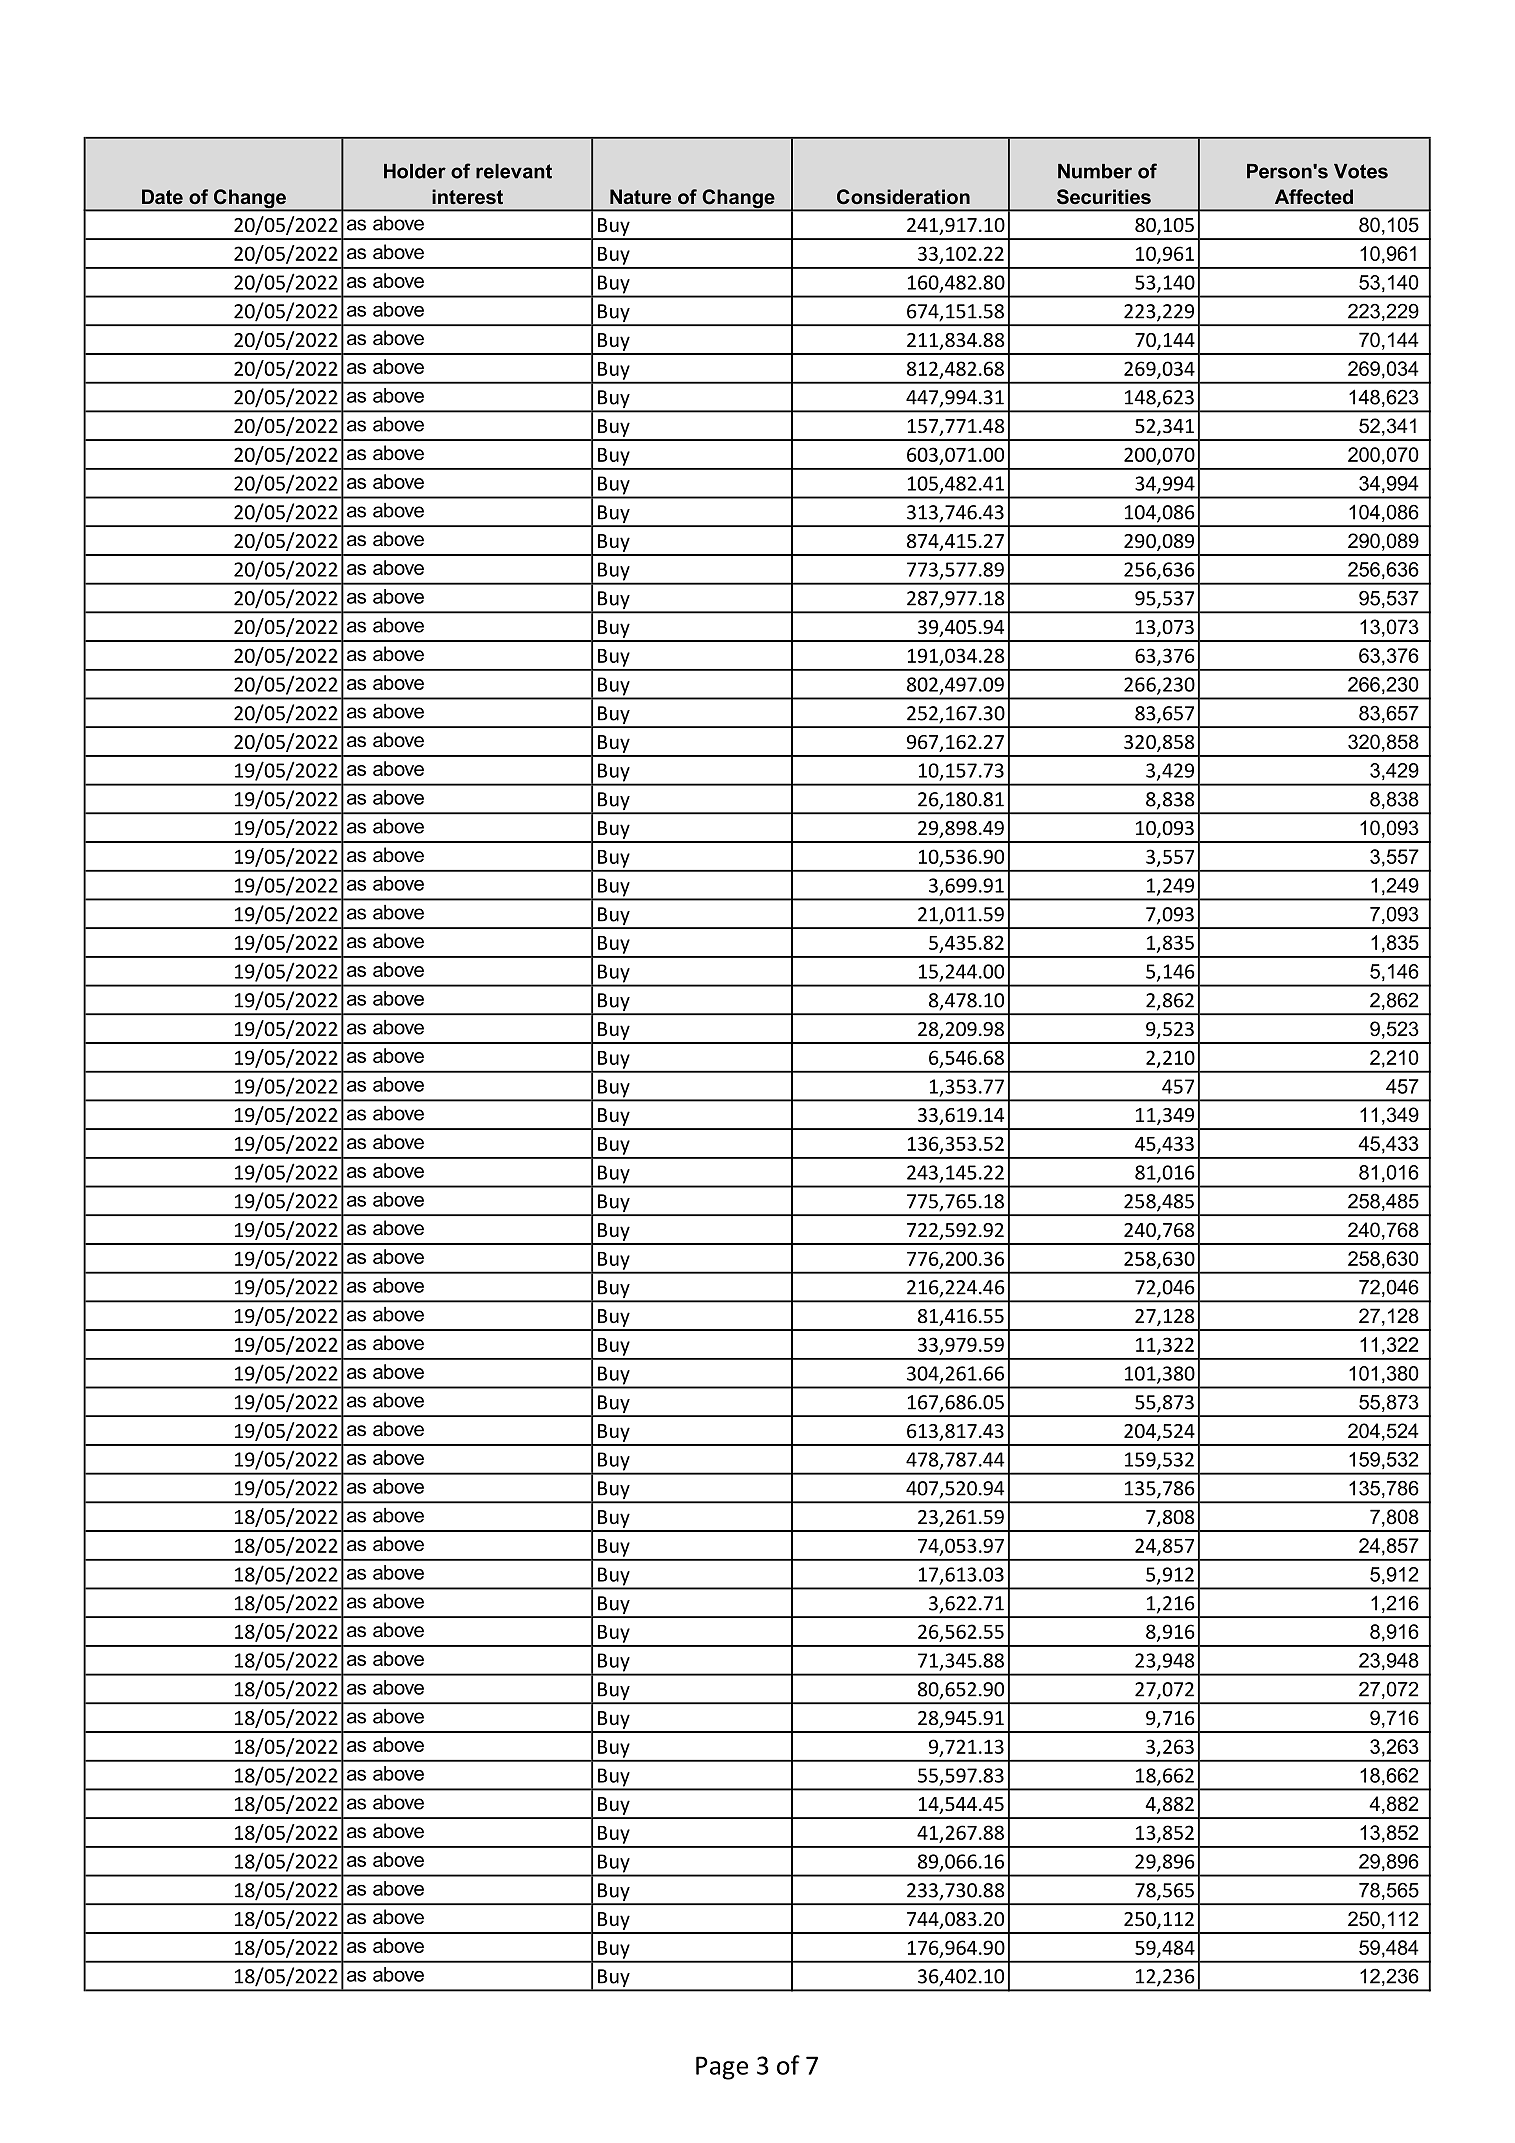  Describe the element at coordinates (162, 196) in the page. I see `Date` at that location.
